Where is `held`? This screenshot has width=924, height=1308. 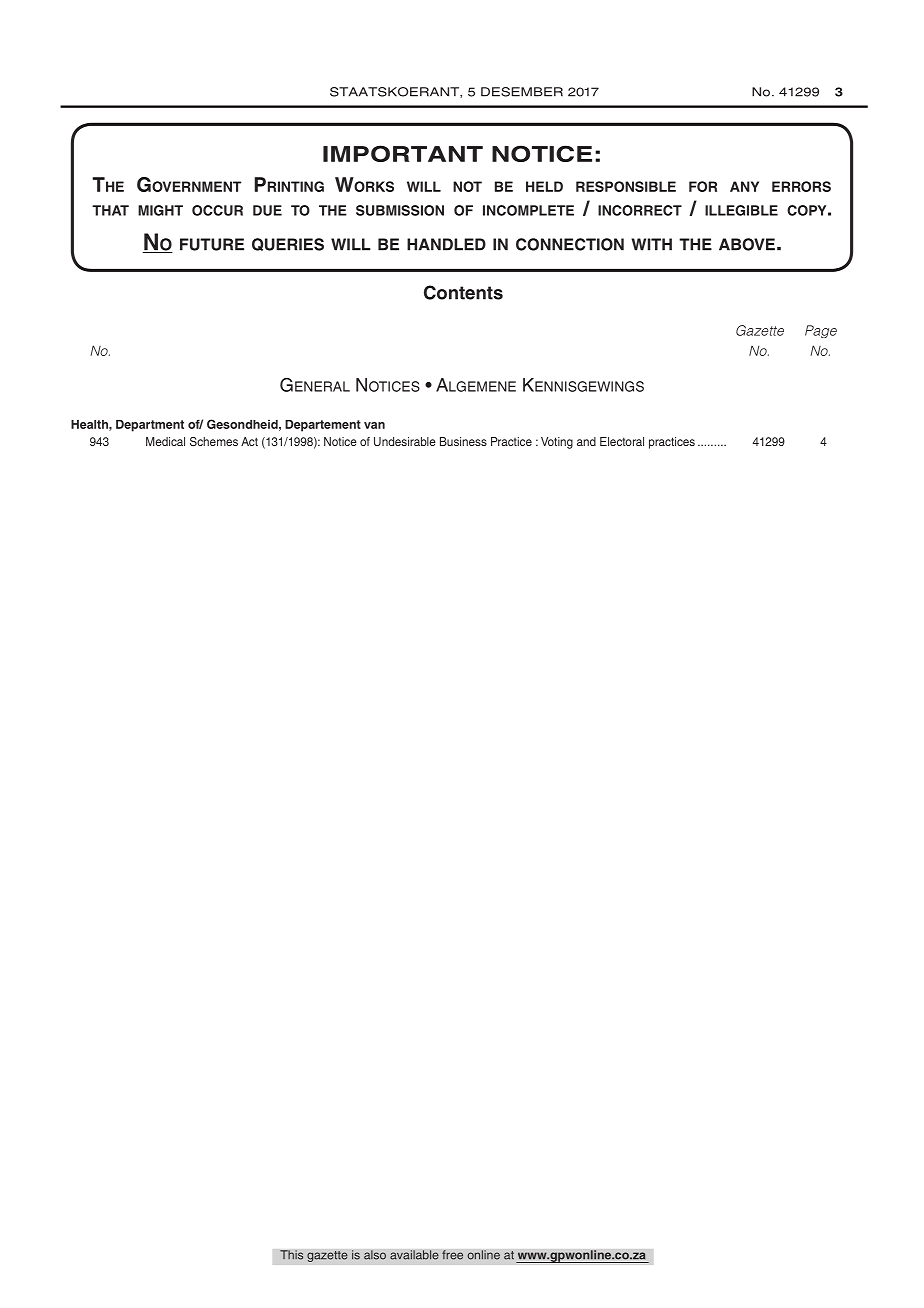
held is located at coordinates (544, 186).
